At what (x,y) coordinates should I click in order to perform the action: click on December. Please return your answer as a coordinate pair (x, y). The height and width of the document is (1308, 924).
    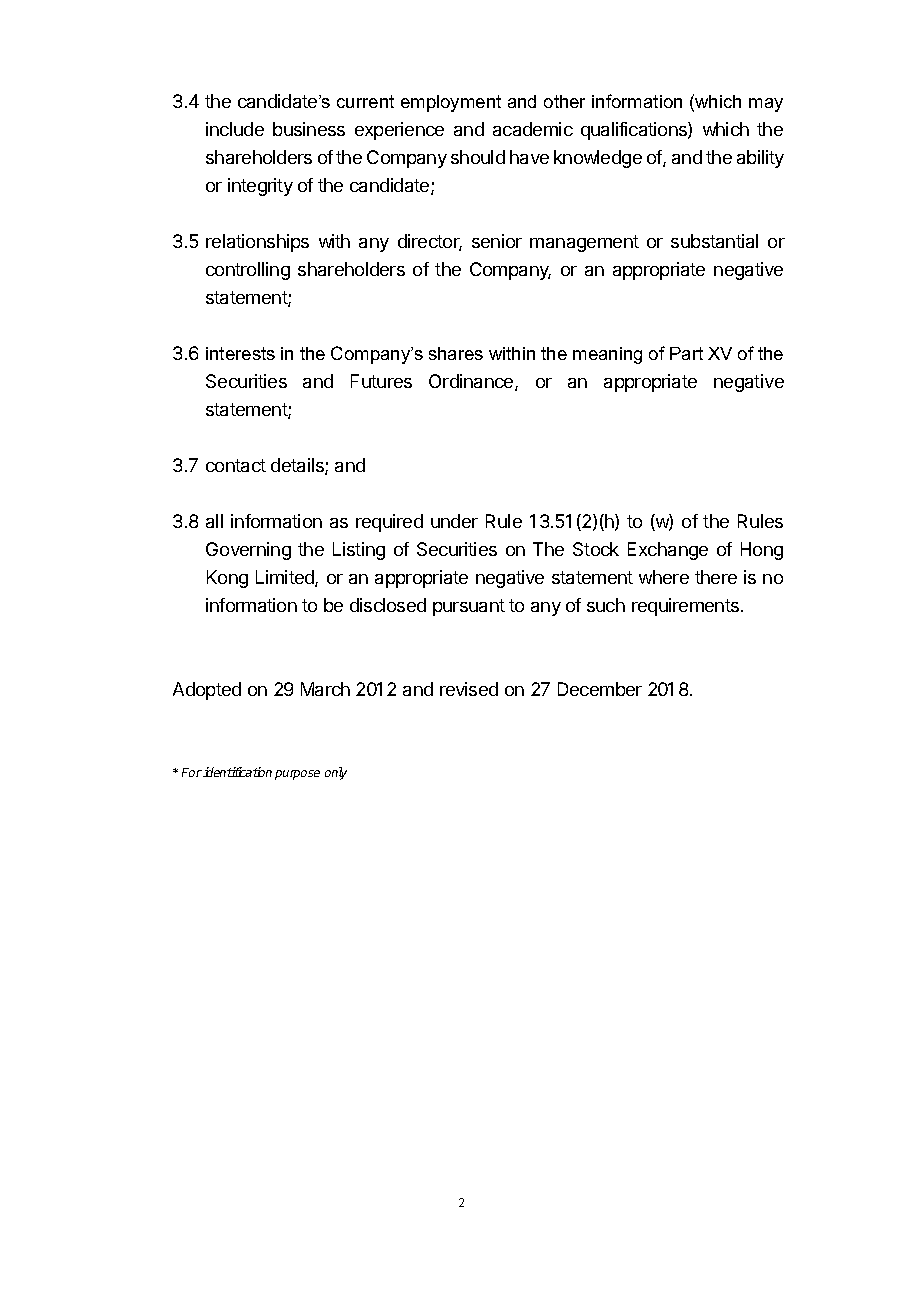
    Looking at the image, I should click on (600, 689).
